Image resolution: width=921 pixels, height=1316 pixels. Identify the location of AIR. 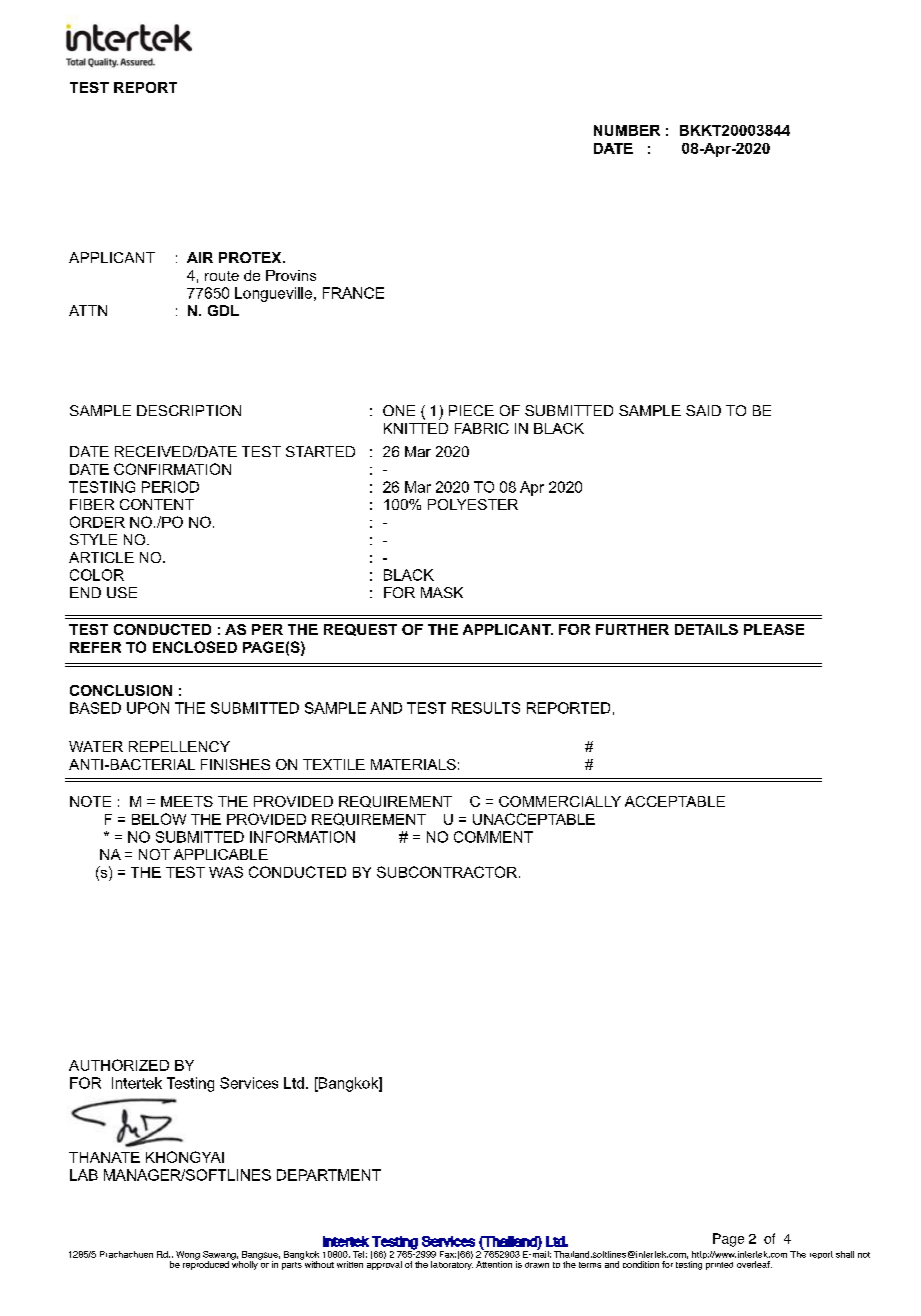
(200, 257).
